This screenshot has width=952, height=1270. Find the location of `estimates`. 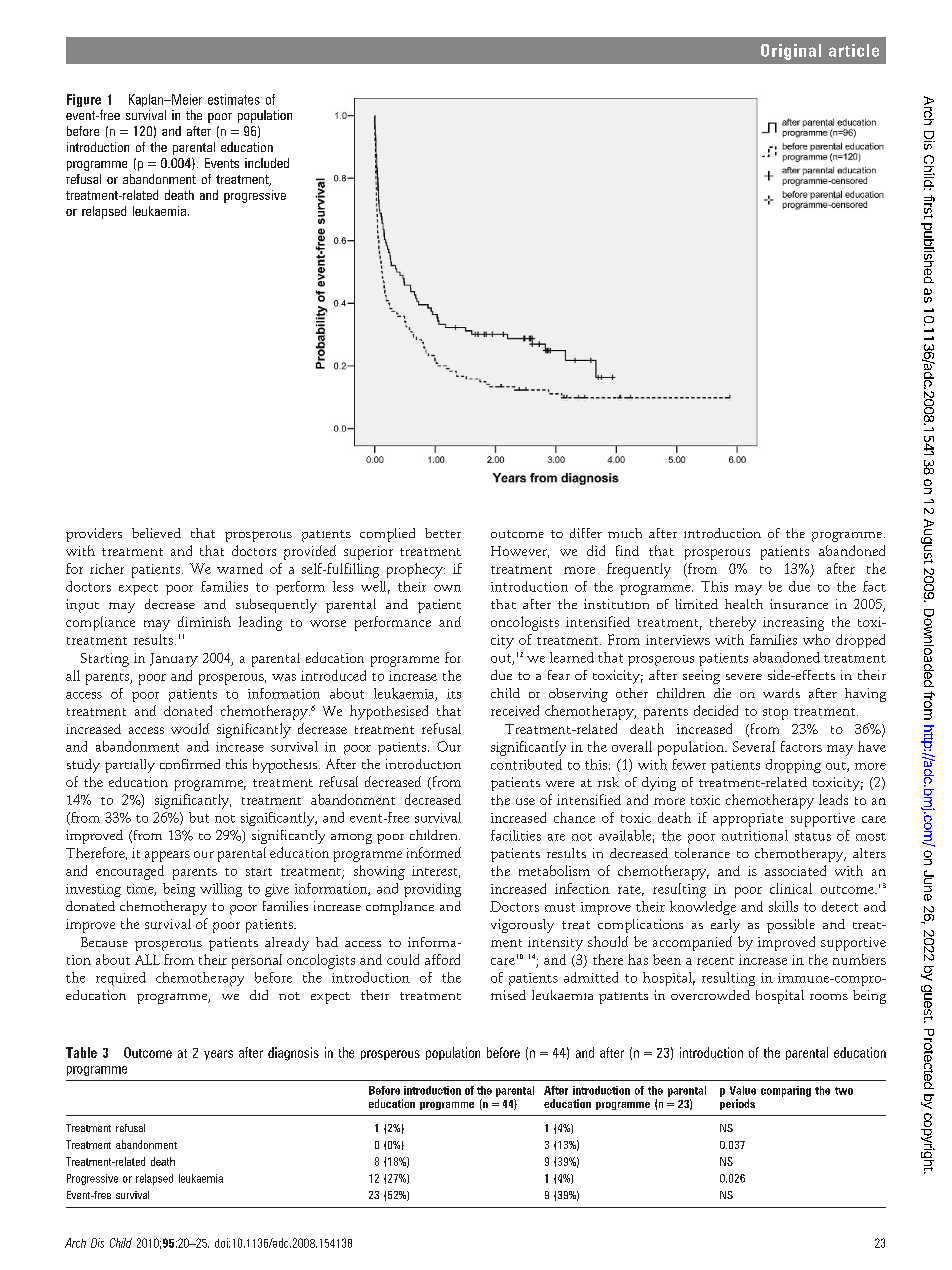

estimates is located at coordinates (234, 99).
